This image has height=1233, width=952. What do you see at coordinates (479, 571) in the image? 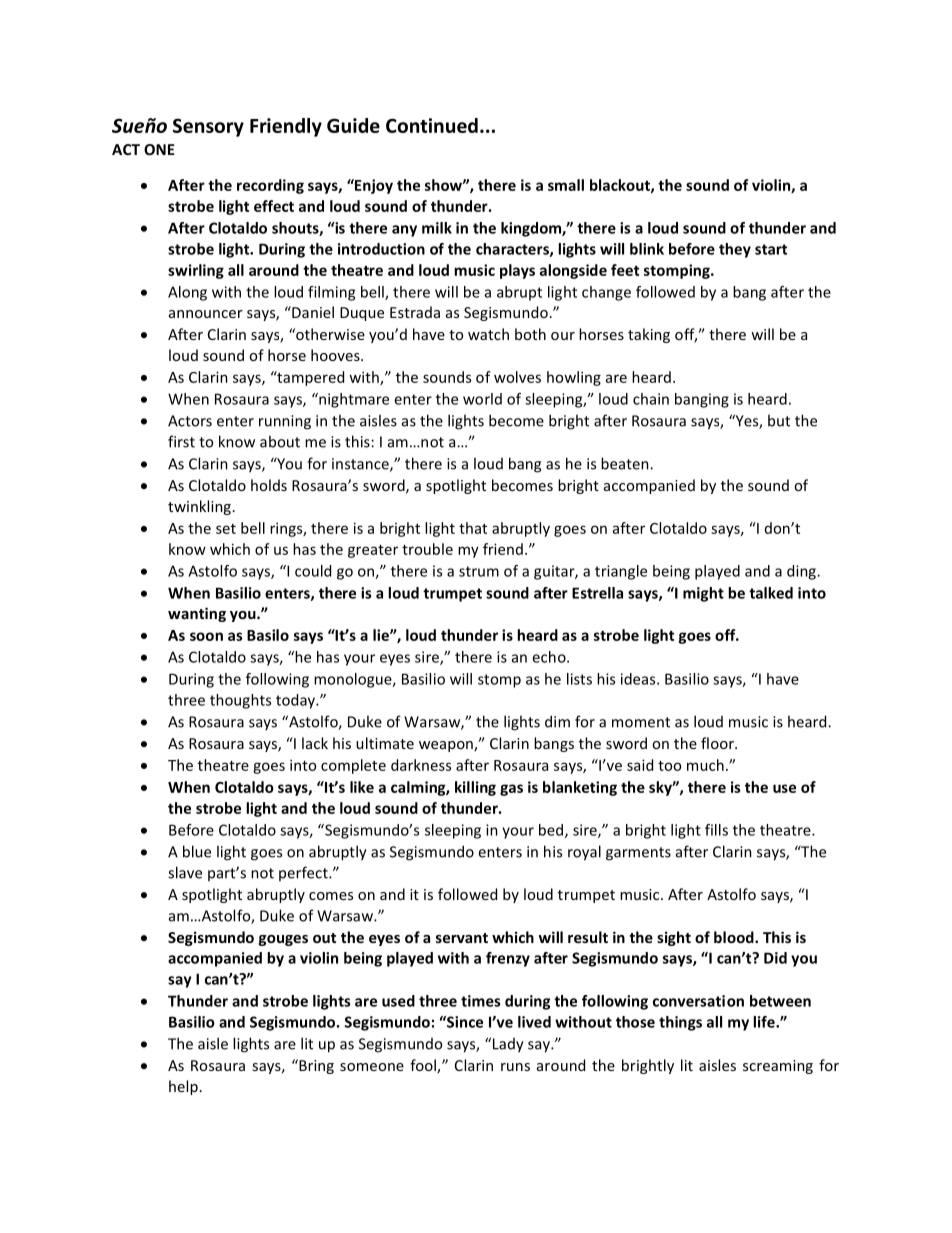
I see `strum` at bounding box center [479, 571].
